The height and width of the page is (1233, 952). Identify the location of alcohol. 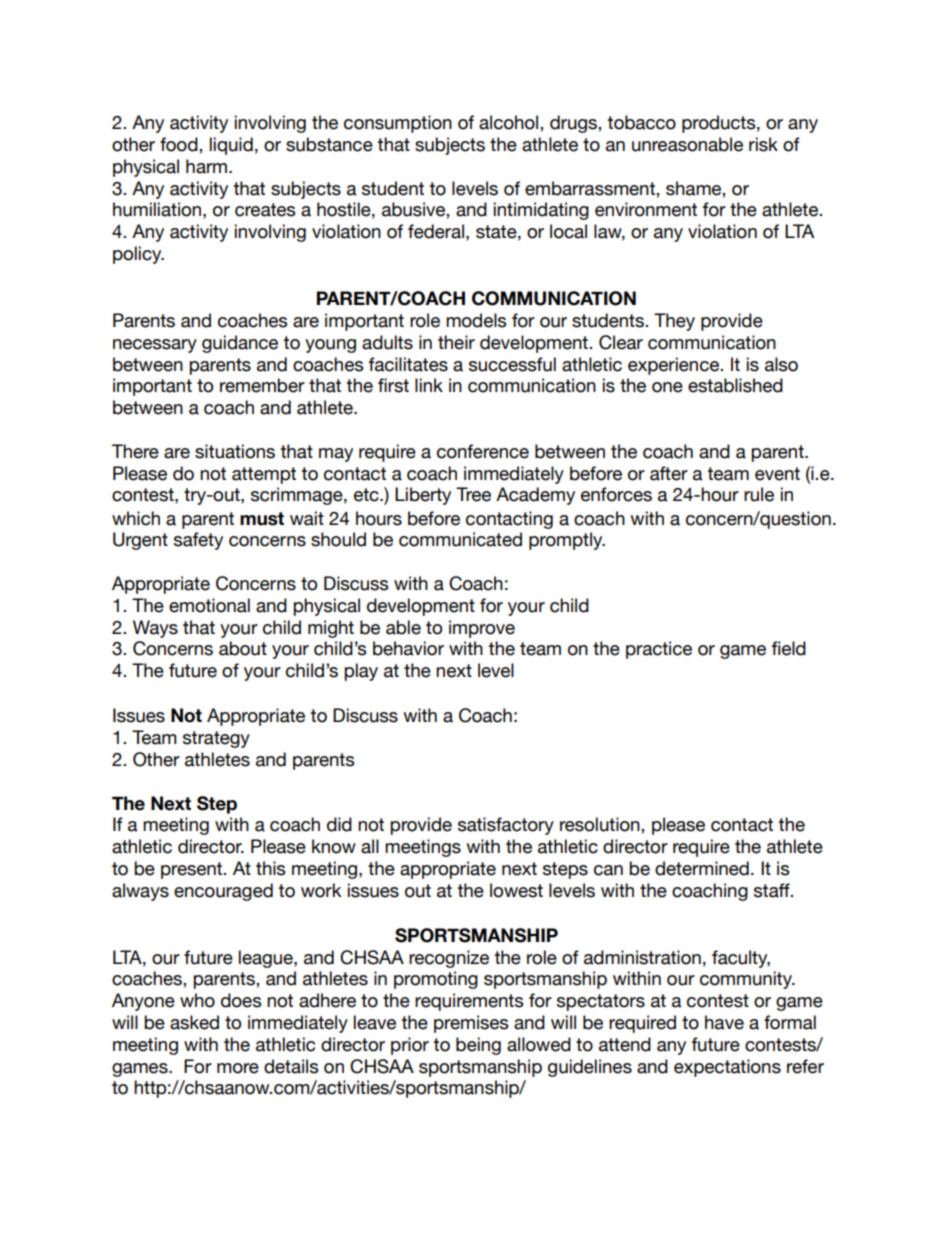
(510, 122).
